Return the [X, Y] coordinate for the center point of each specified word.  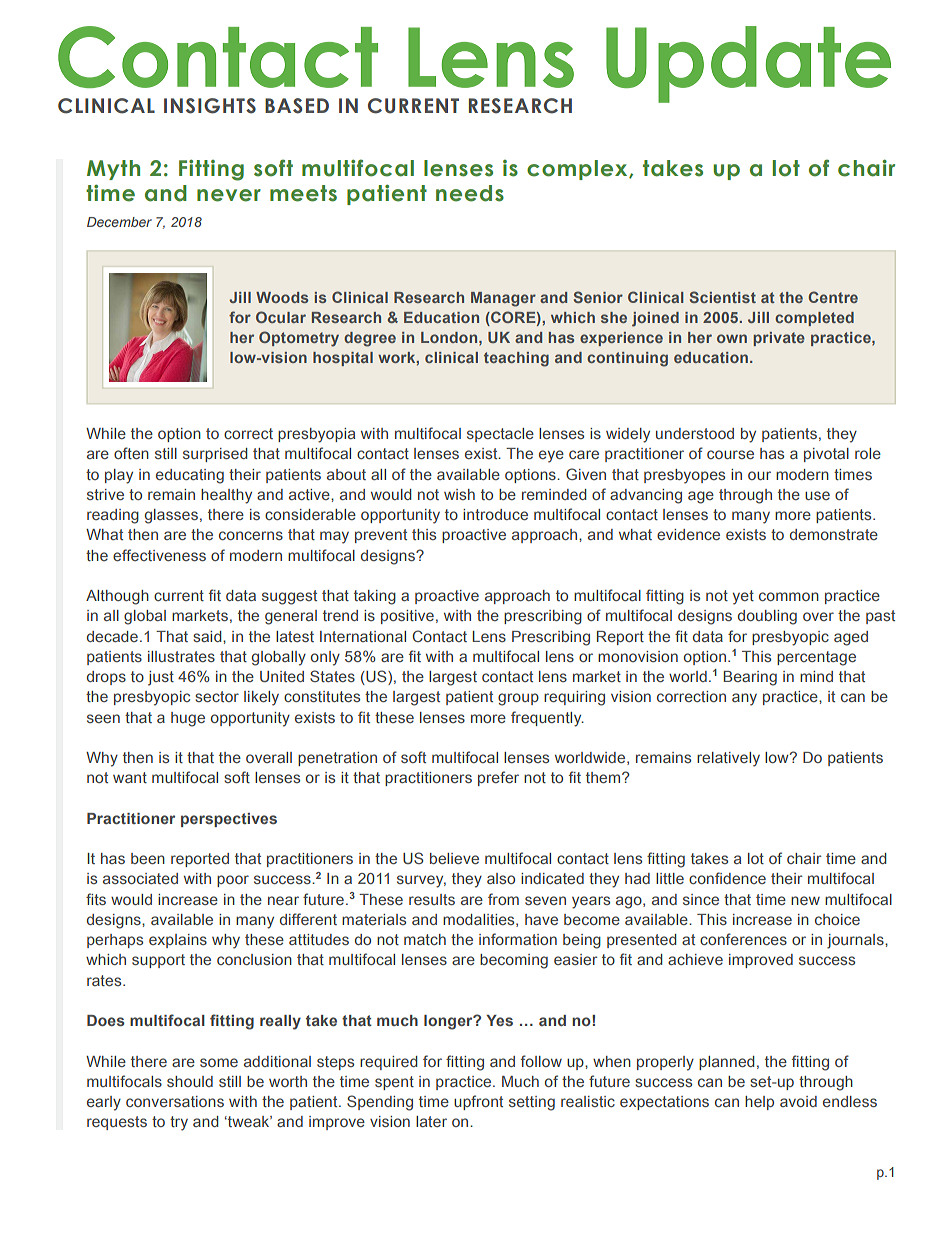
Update [748, 64]
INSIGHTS [210, 106]
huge [188, 719]
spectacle [500, 435]
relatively [728, 759]
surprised [215, 455]
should [190, 1081]
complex [578, 170]
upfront [478, 1102]
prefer [498, 778]
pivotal [826, 455]
